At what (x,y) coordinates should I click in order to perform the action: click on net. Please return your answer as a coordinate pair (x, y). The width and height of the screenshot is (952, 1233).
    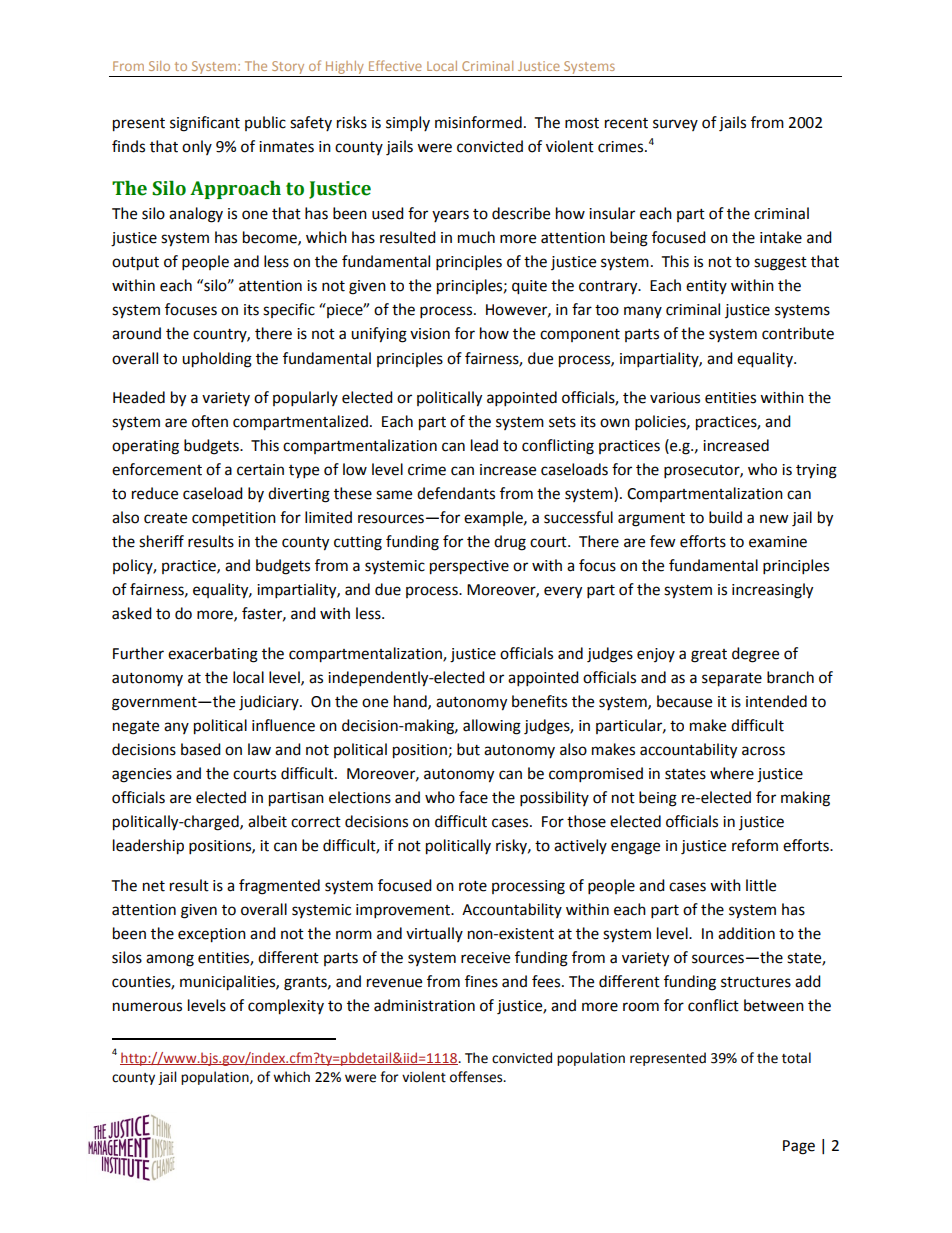
    Looking at the image, I should click on (154, 886).
